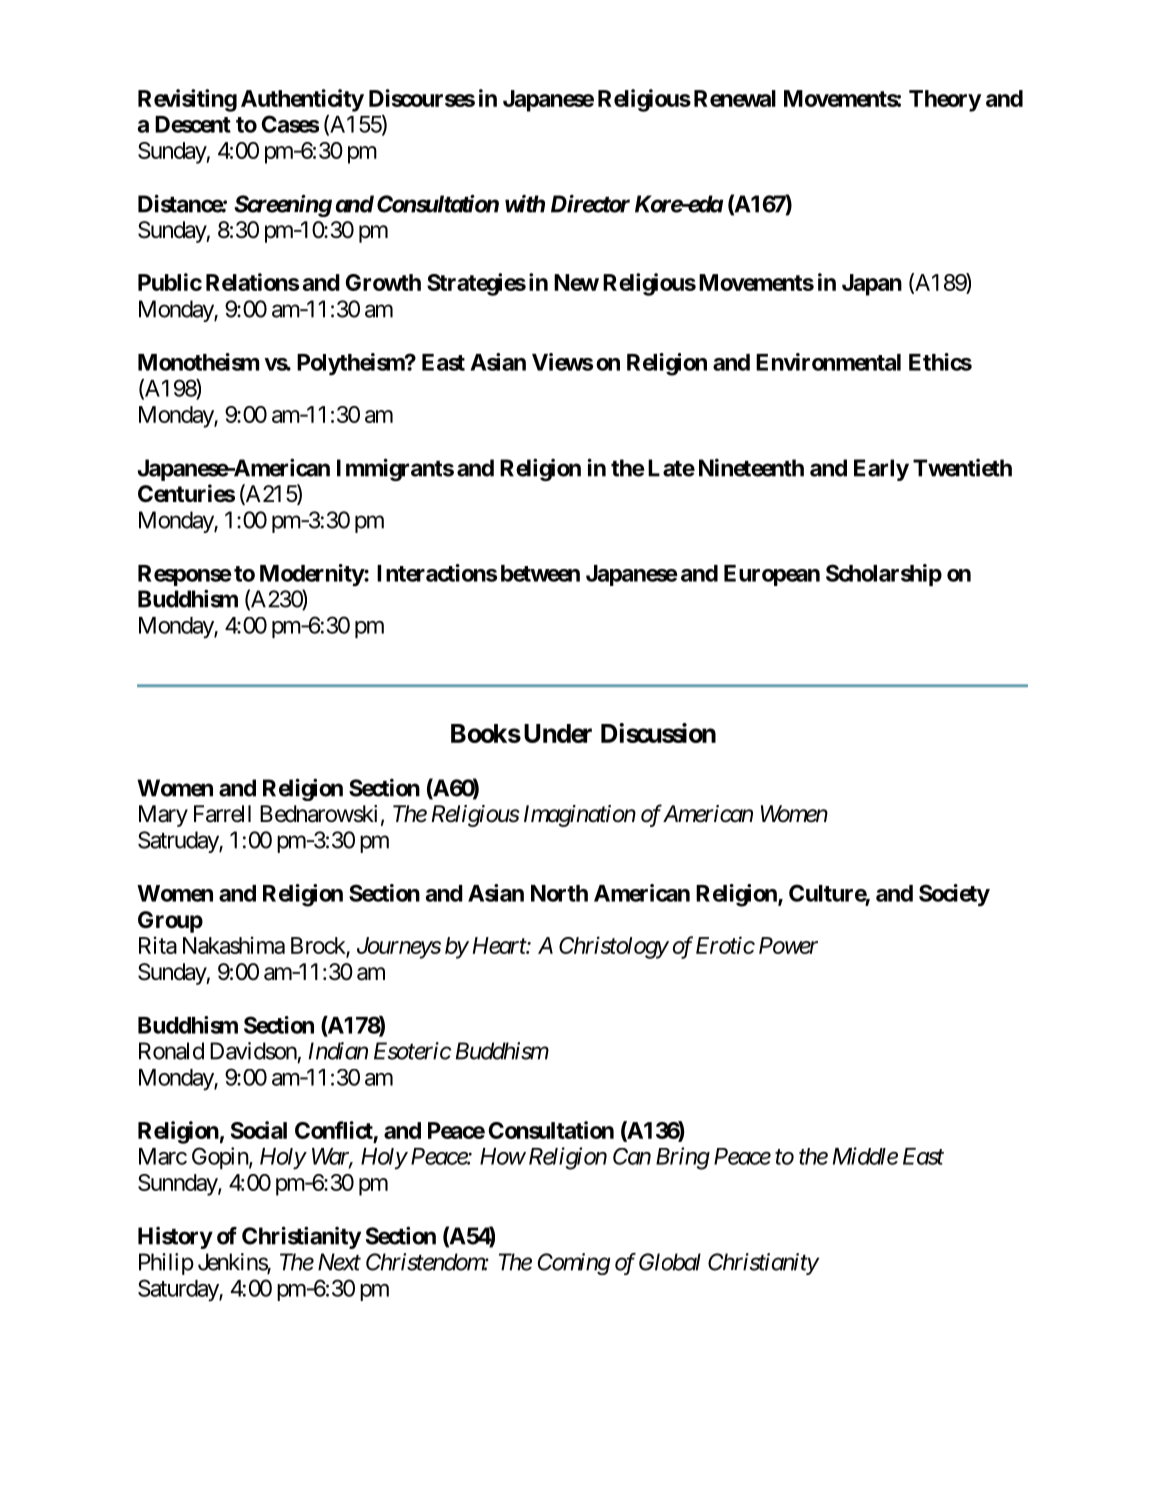  I want to click on Director, so click(590, 204).
